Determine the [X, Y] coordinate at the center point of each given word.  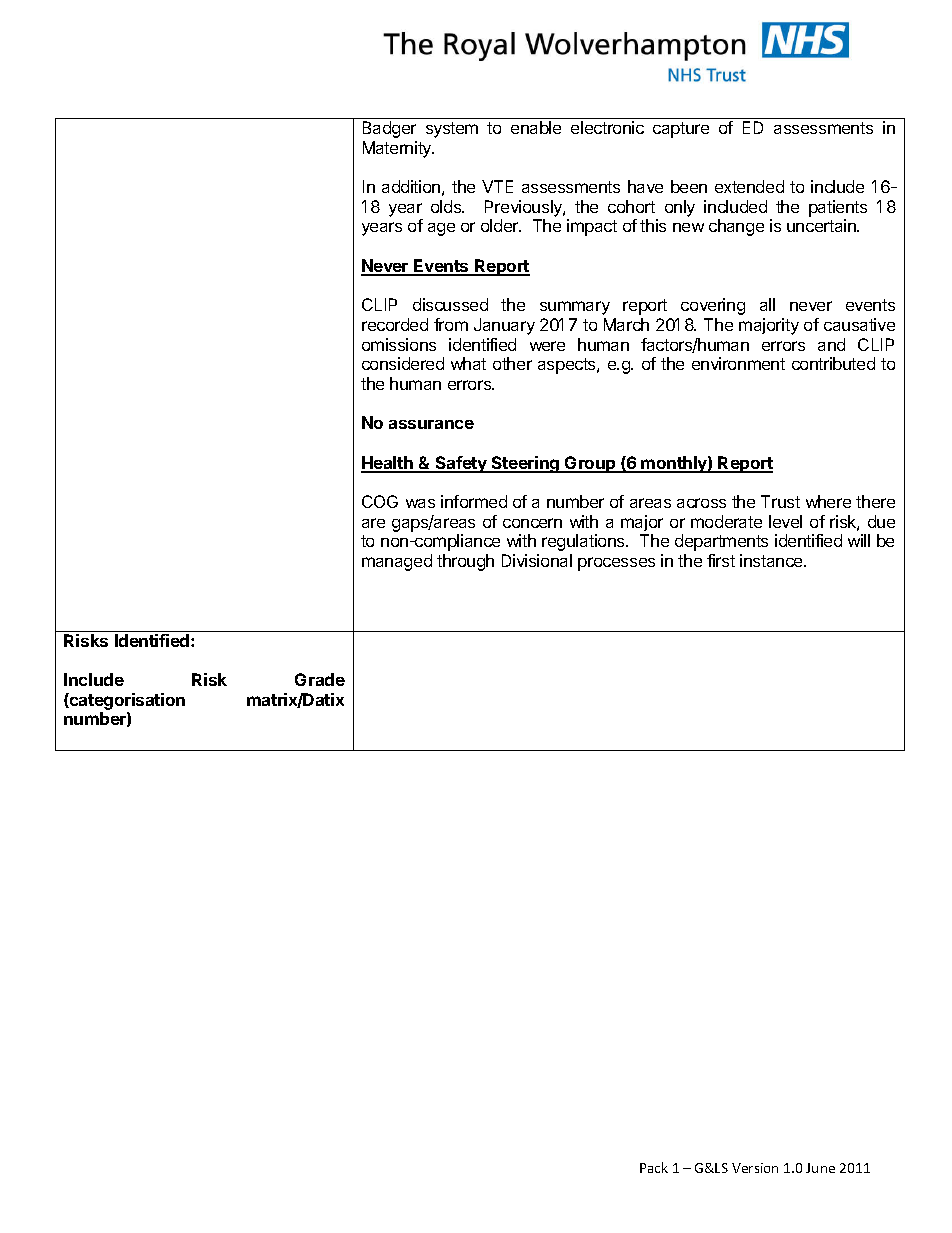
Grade [320, 679]
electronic [607, 127]
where [828, 501]
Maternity [398, 149]
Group [590, 464]
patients [838, 208]
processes [616, 564]
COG [380, 501]
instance [772, 560]
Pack [654, 1167]
